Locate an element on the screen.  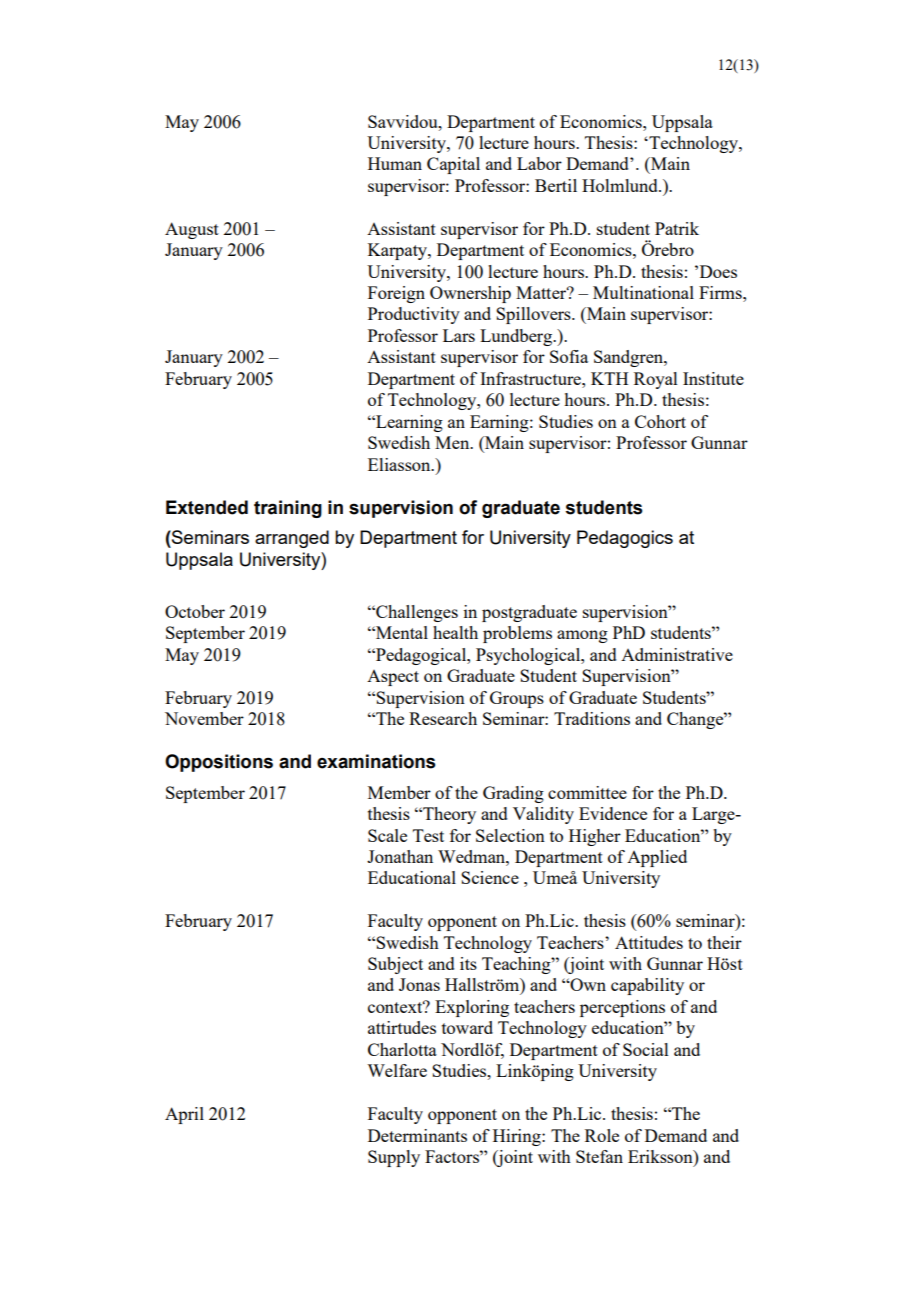
Patrik is located at coordinates (677, 228).
